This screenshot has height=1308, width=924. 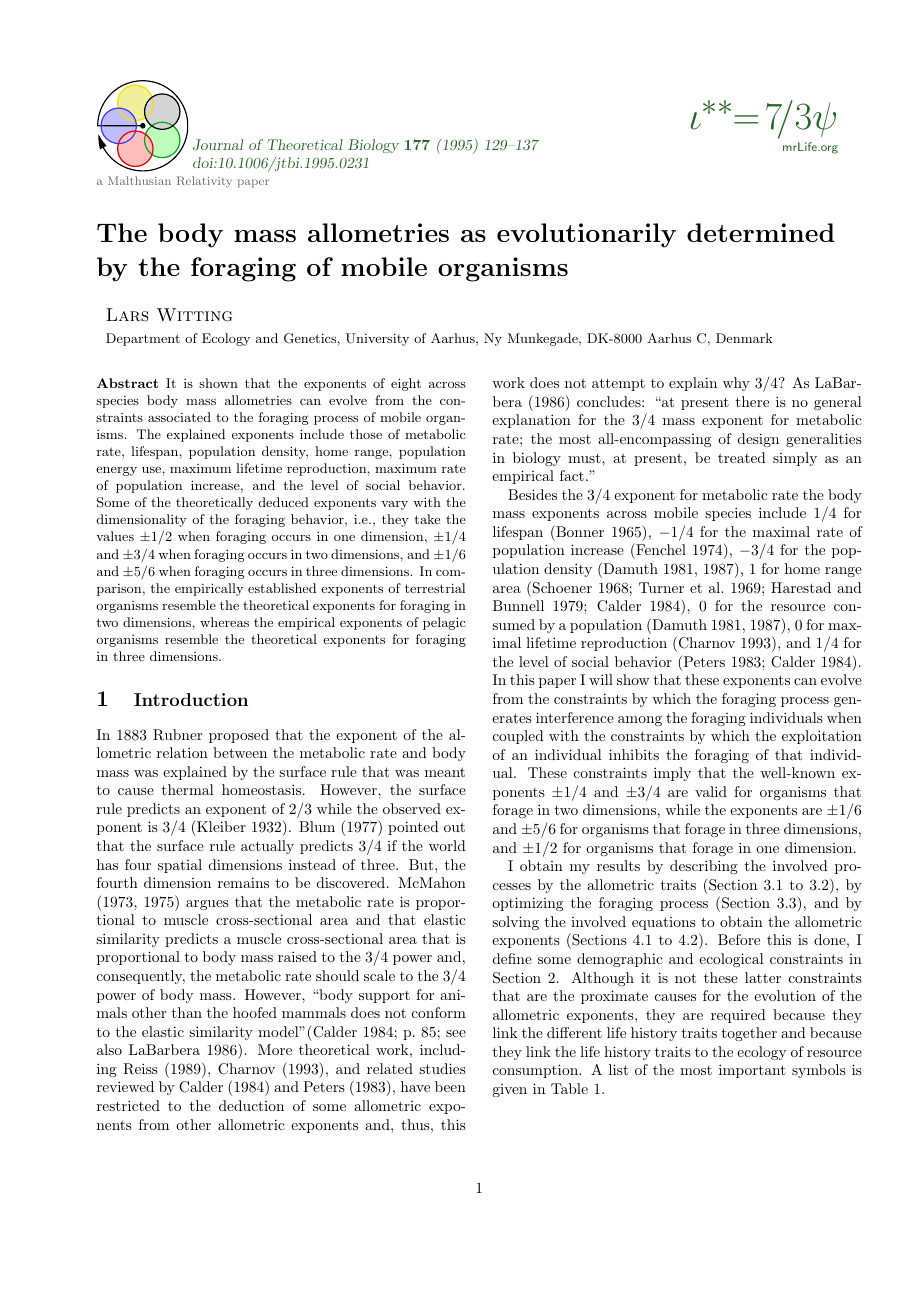 I want to click on important, so click(x=752, y=1071).
